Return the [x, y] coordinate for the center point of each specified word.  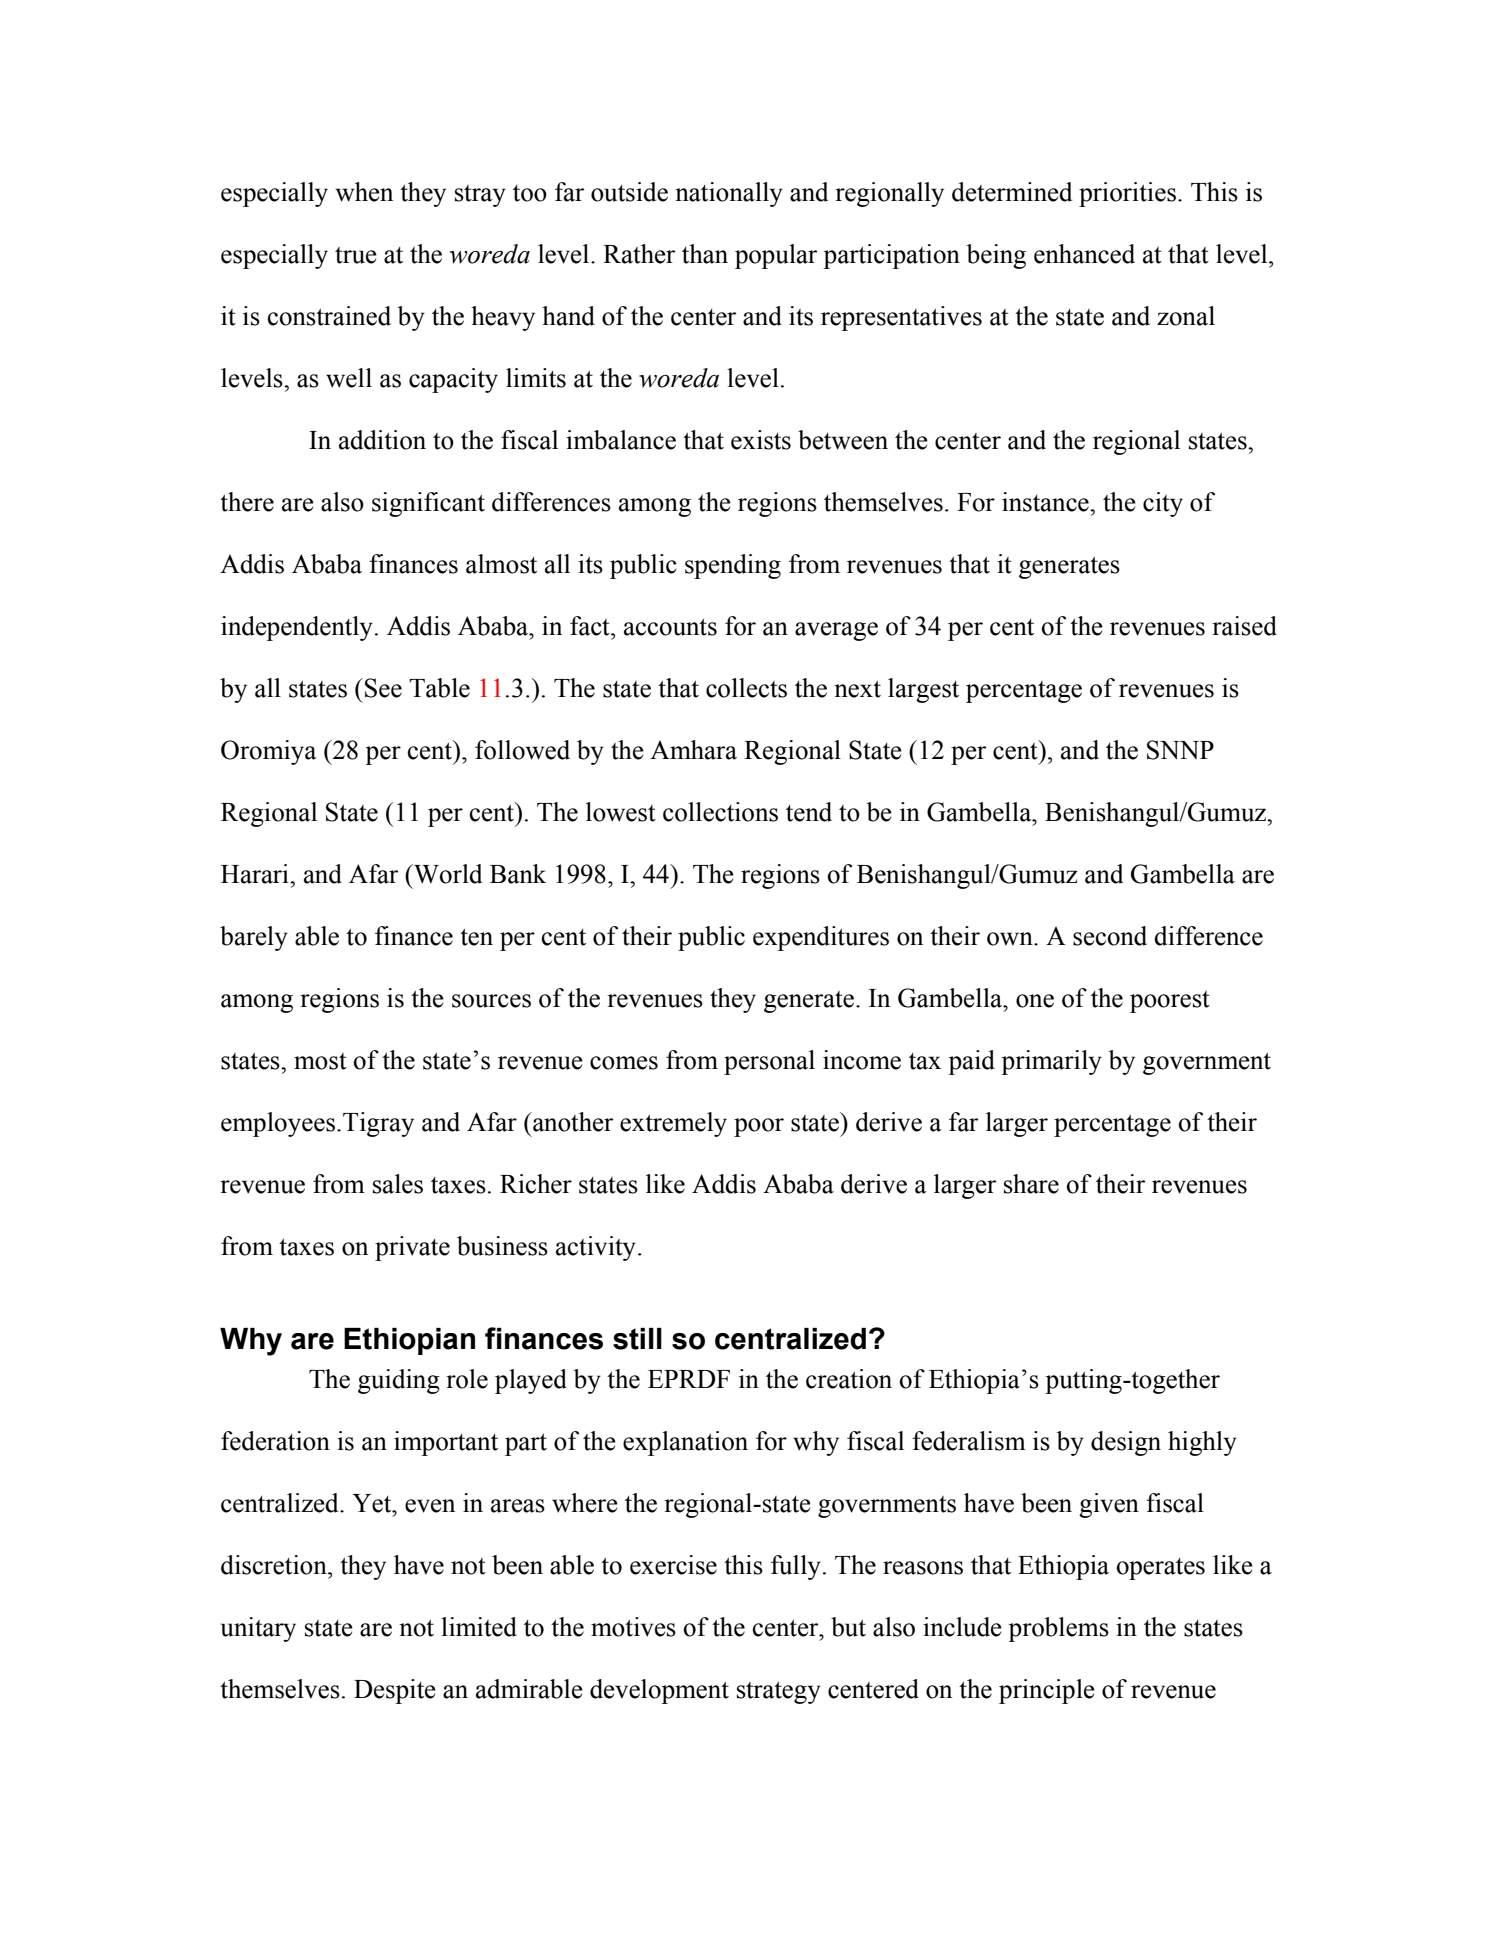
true [356, 255]
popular [776, 256]
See [383, 688]
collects [746, 688]
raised [1244, 626]
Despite [395, 1691]
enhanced [1084, 254]
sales [398, 1184]
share [1031, 1184]
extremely [673, 1124]
